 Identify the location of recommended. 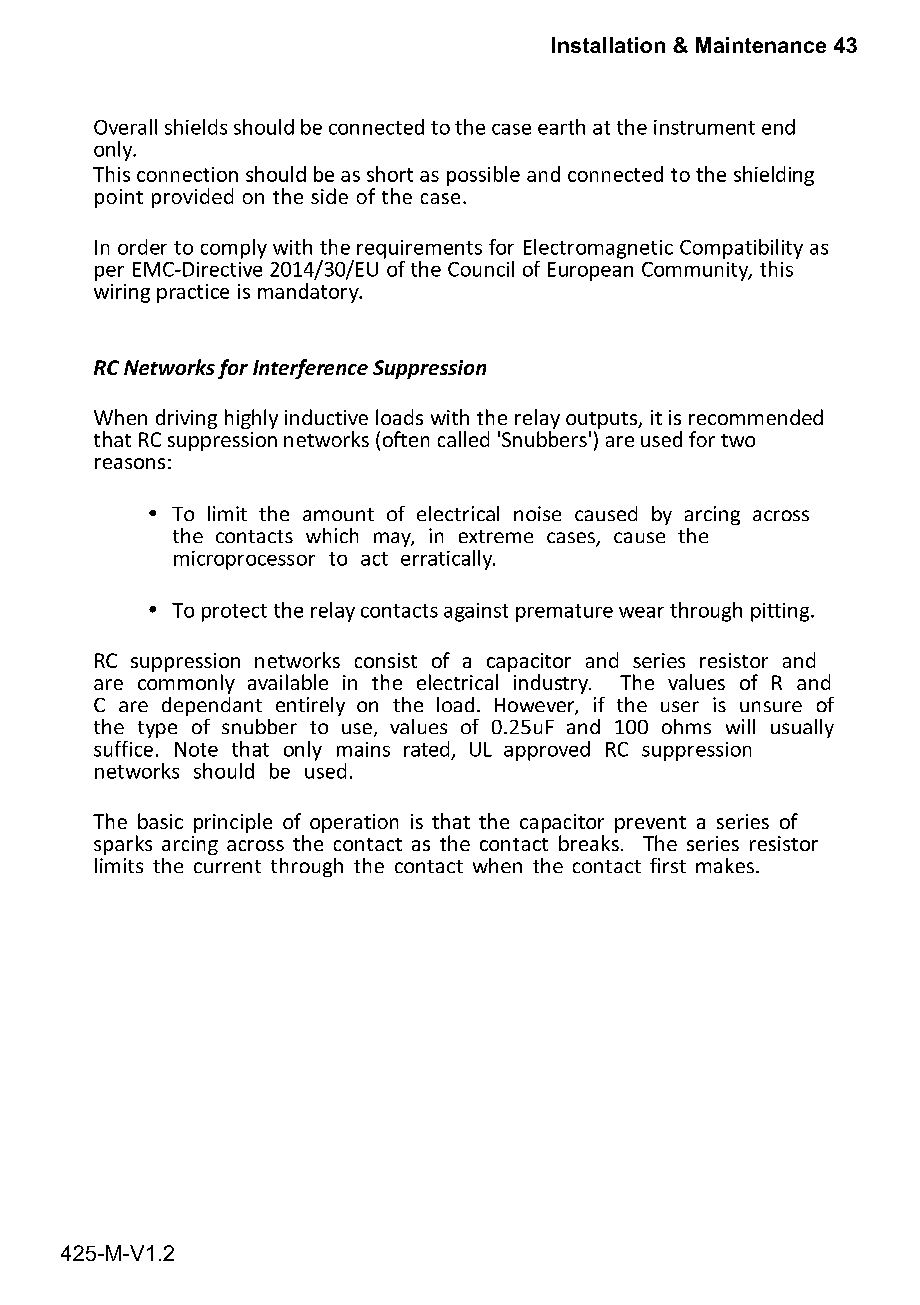
(756, 417).
